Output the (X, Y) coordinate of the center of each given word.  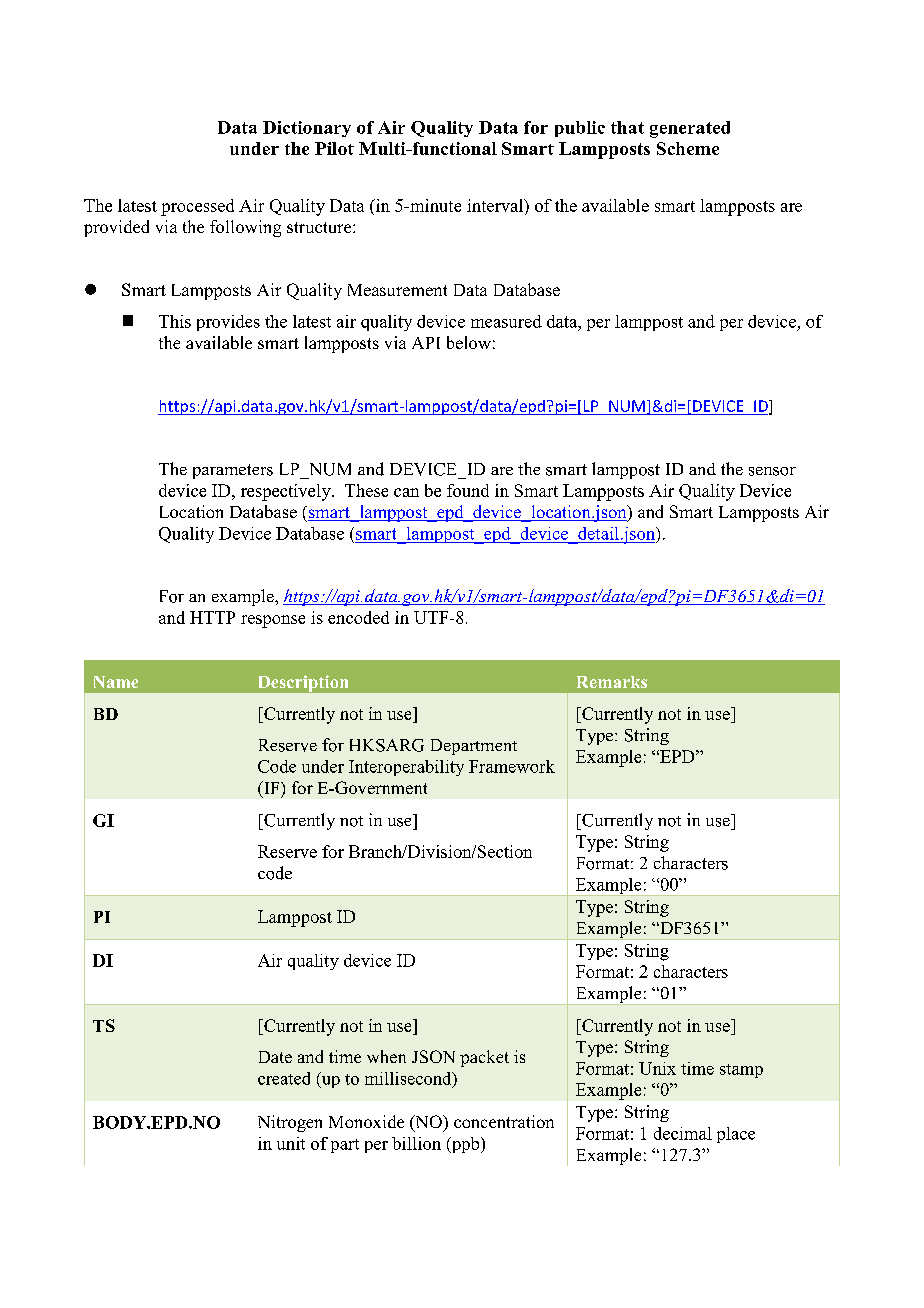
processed (197, 207)
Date (275, 1057)
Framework (512, 766)
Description (303, 683)
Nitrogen (290, 1123)
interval (496, 205)
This (175, 321)
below (469, 342)
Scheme (688, 148)
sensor (772, 471)
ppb (465, 1145)
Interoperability (406, 768)
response (273, 621)
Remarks (612, 682)
